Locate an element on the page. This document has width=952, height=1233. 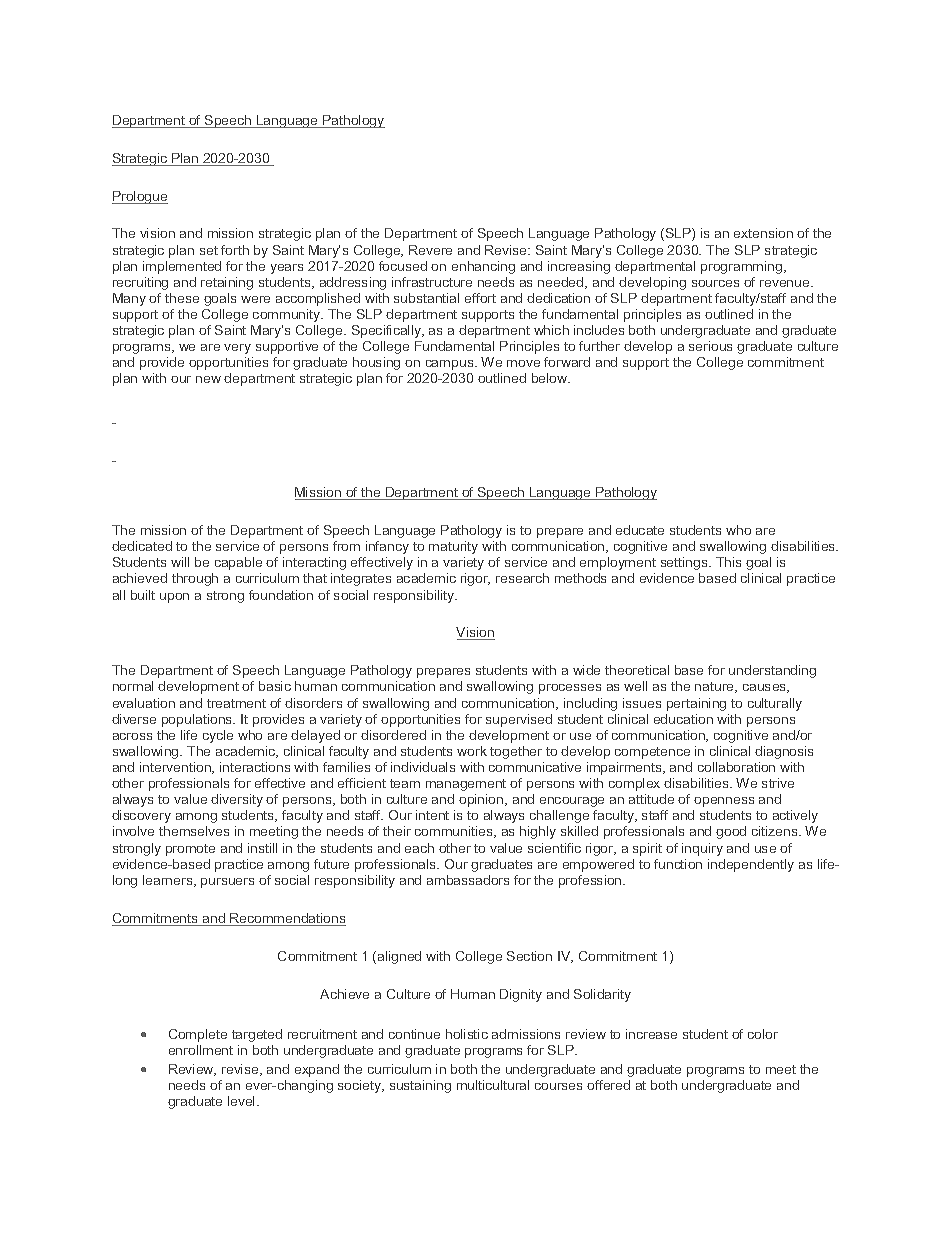
forth is located at coordinates (235, 250).
